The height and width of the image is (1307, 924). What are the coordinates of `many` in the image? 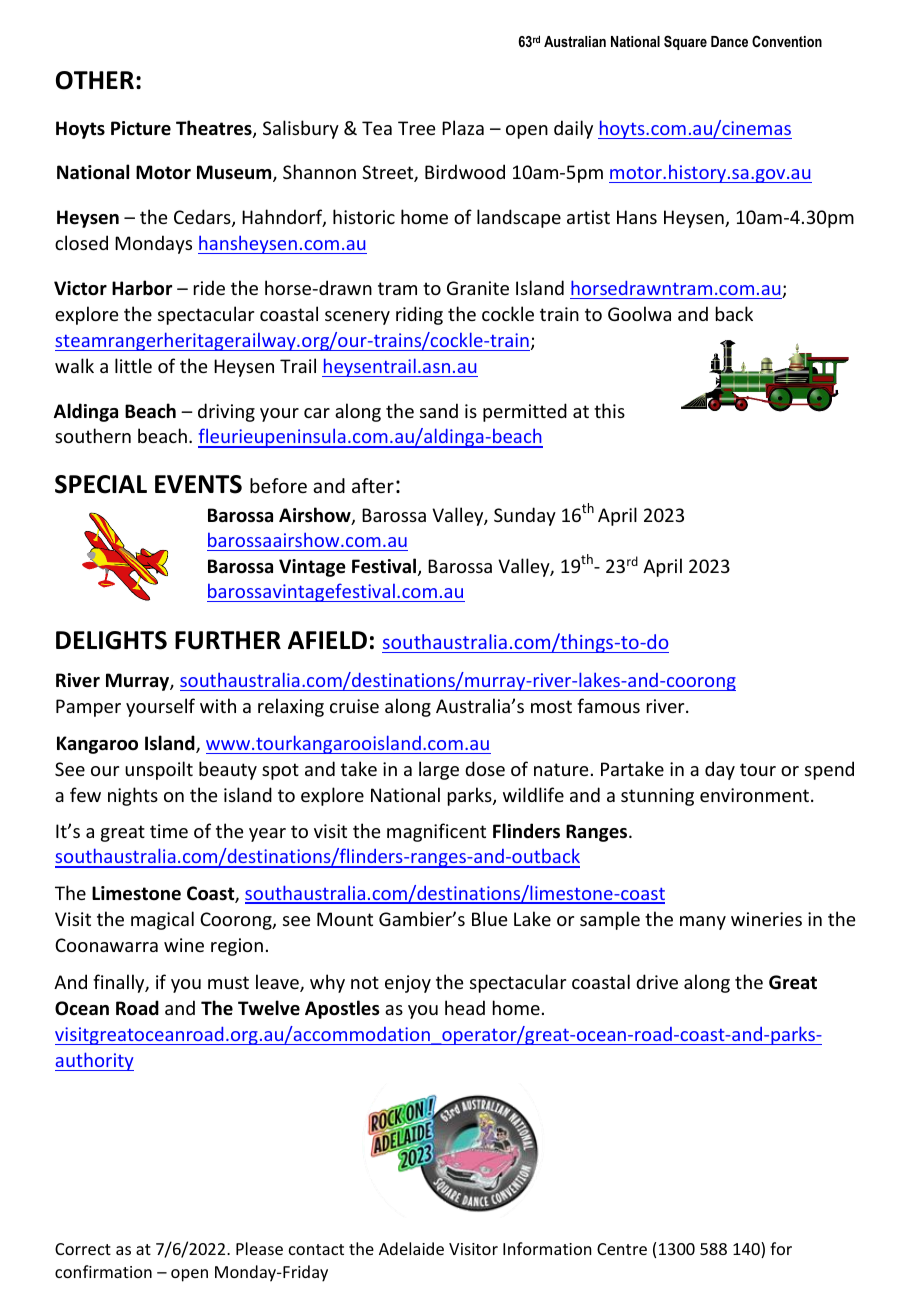 It's located at (703, 923).
